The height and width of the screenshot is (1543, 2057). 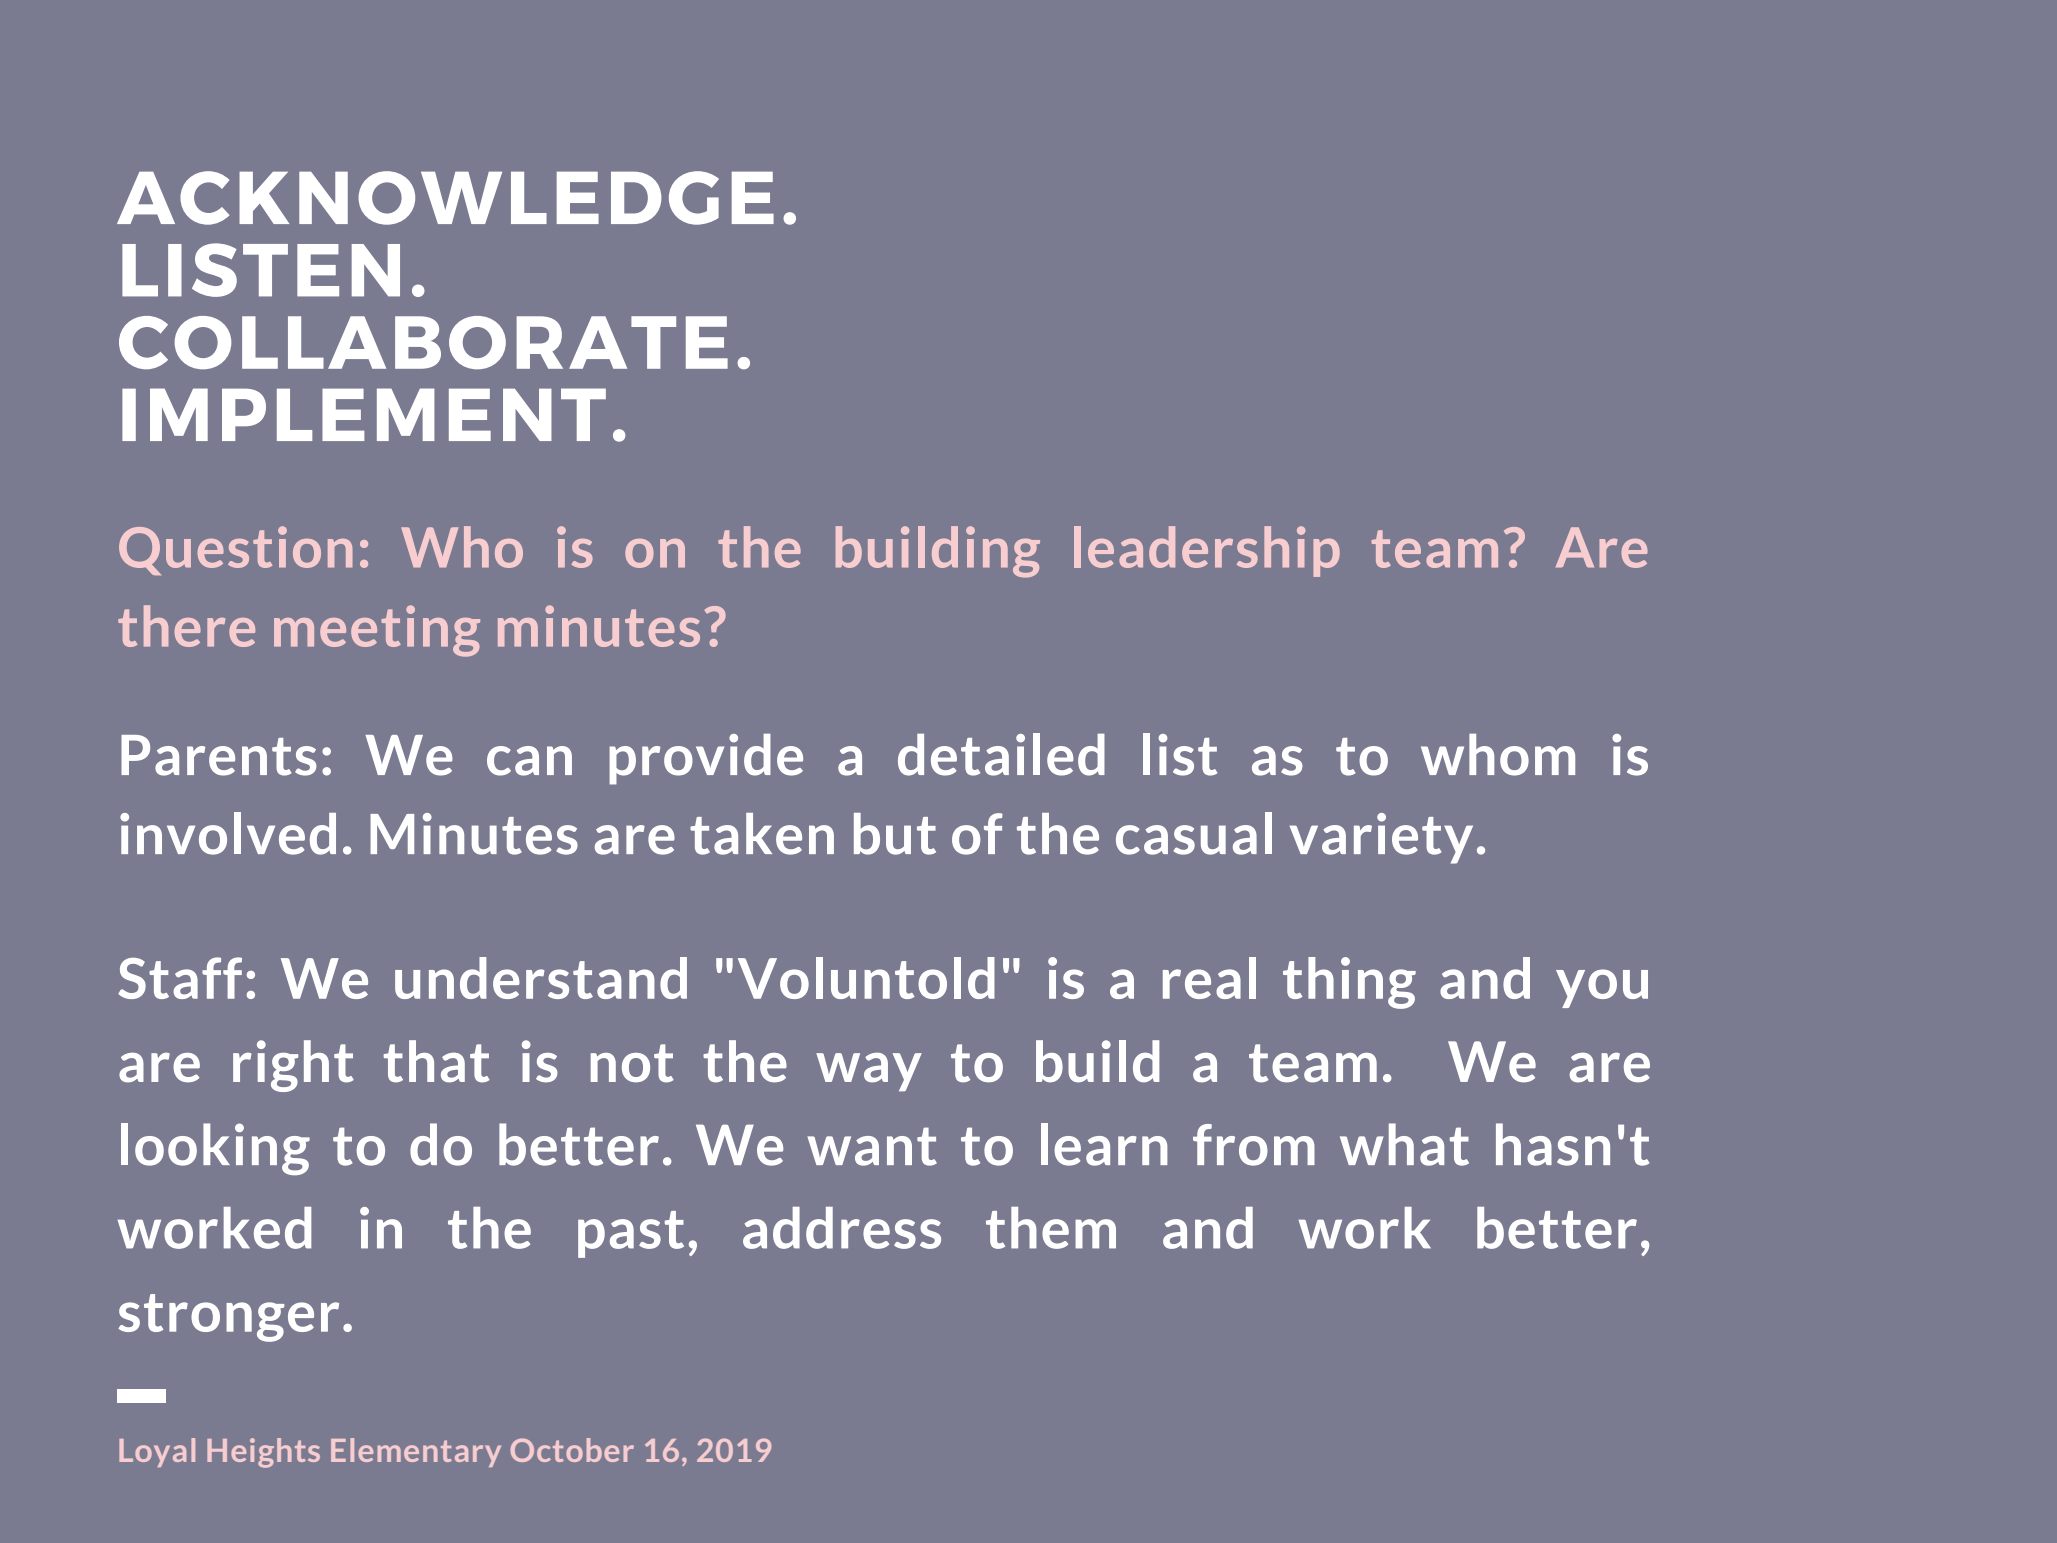 I want to click on but, so click(x=895, y=834).
